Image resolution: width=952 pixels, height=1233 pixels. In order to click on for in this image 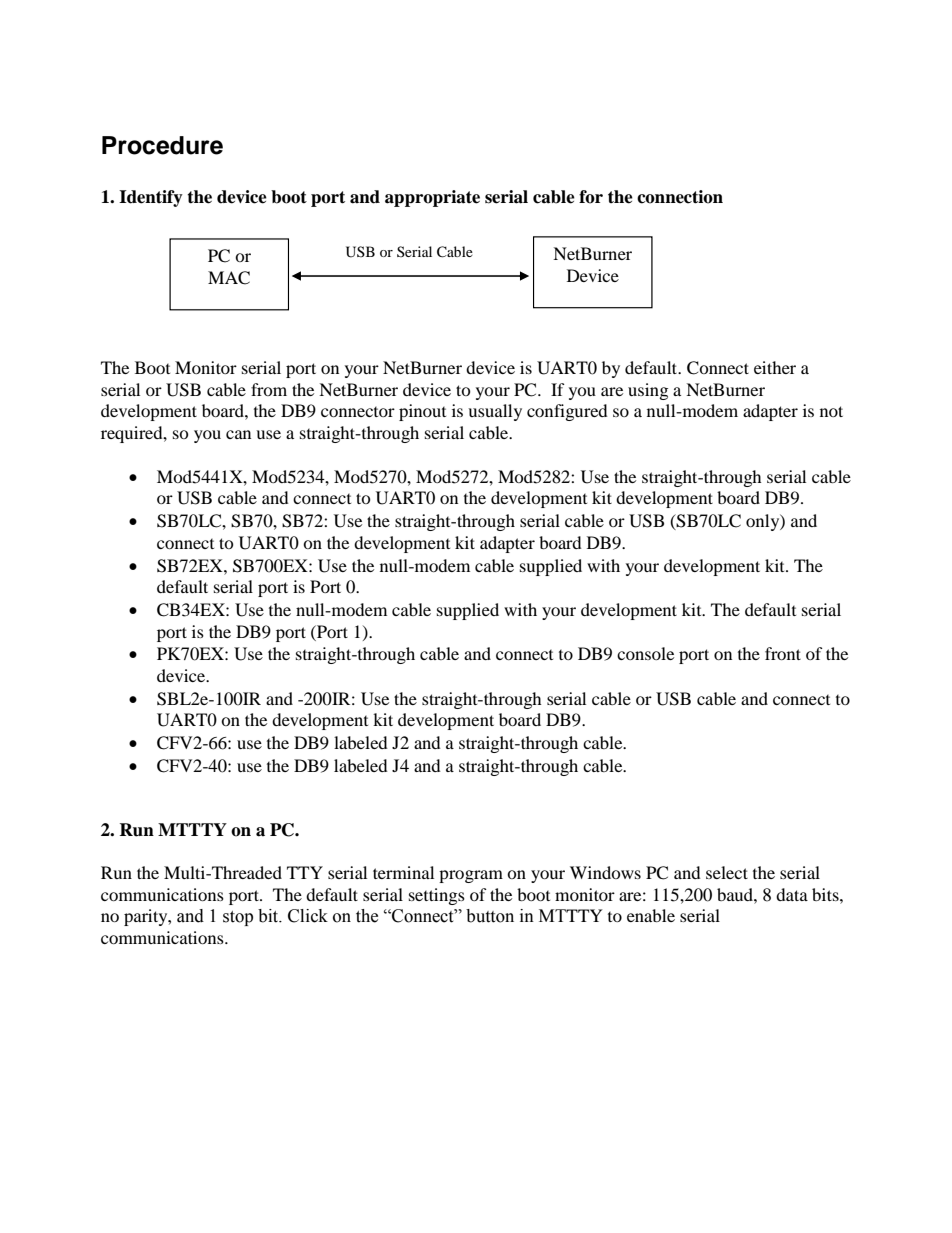, I will do `click(591, 197)`.
